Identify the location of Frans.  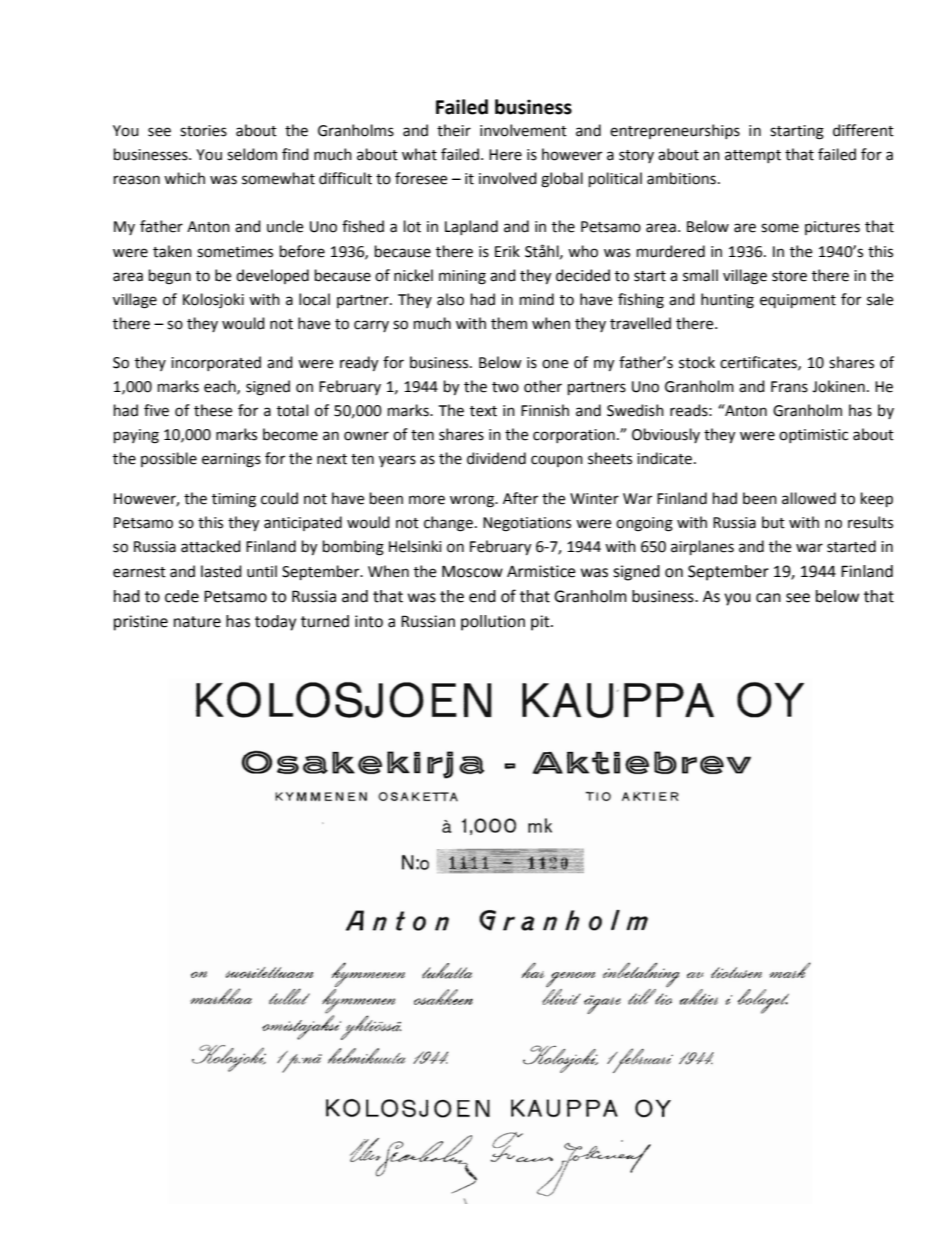
(789, 387).
